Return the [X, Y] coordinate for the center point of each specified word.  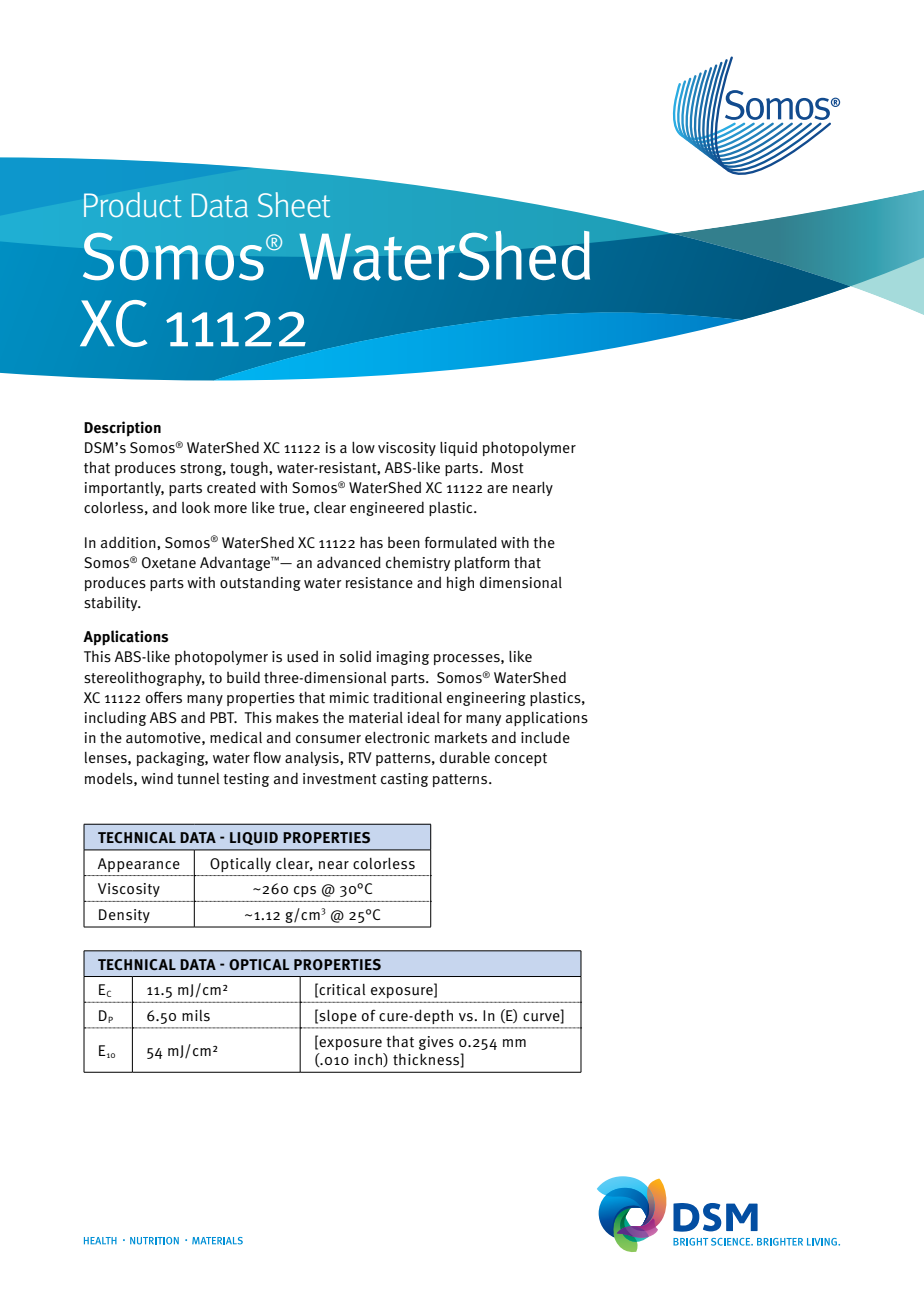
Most [507, 468]
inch [369, 1060]
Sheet [294, 205]
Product [133, 205]
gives [436, 1043]
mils [196, 1016]
